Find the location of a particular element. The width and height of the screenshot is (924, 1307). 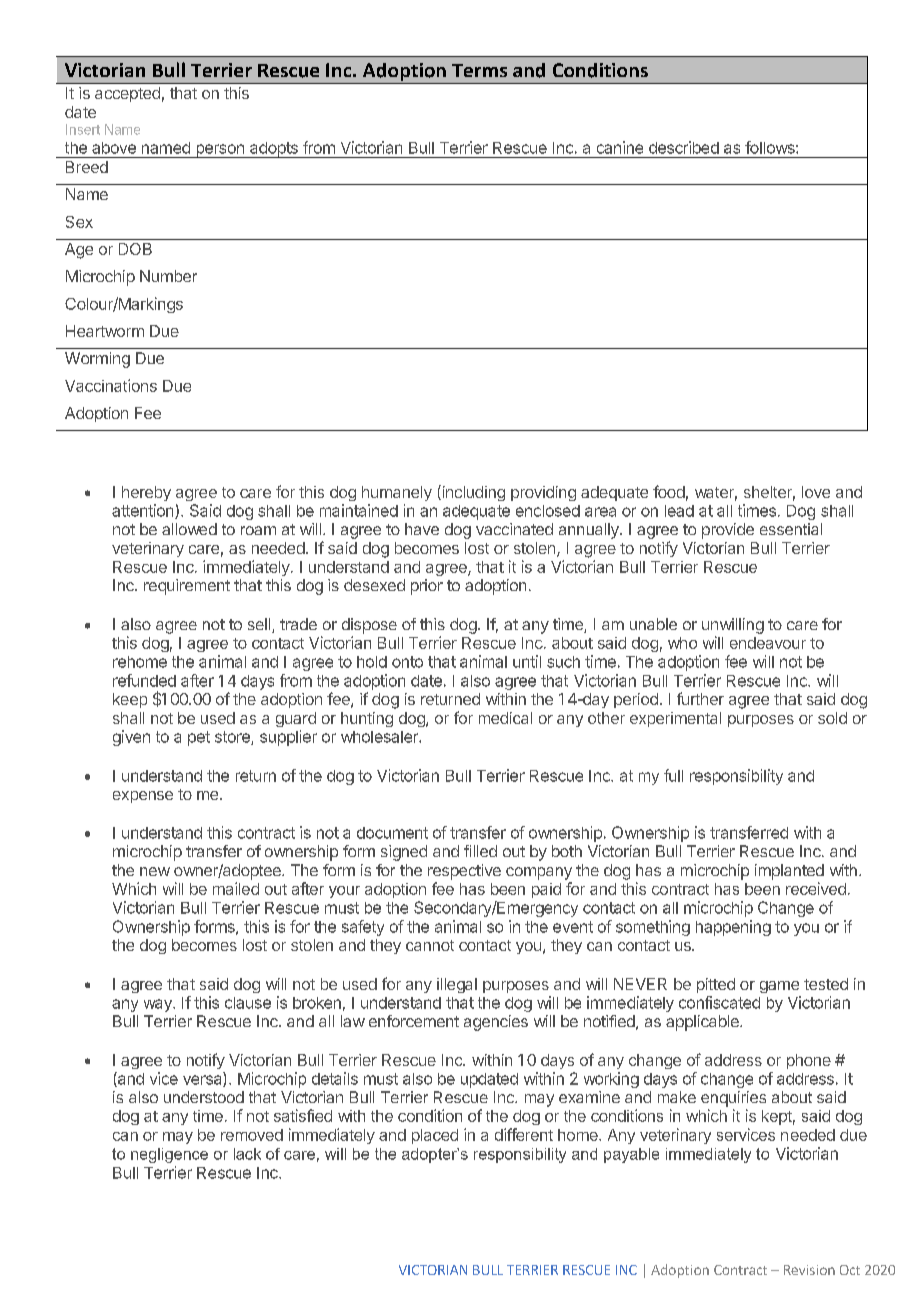

accepted is located at coordinates (127, 94).
